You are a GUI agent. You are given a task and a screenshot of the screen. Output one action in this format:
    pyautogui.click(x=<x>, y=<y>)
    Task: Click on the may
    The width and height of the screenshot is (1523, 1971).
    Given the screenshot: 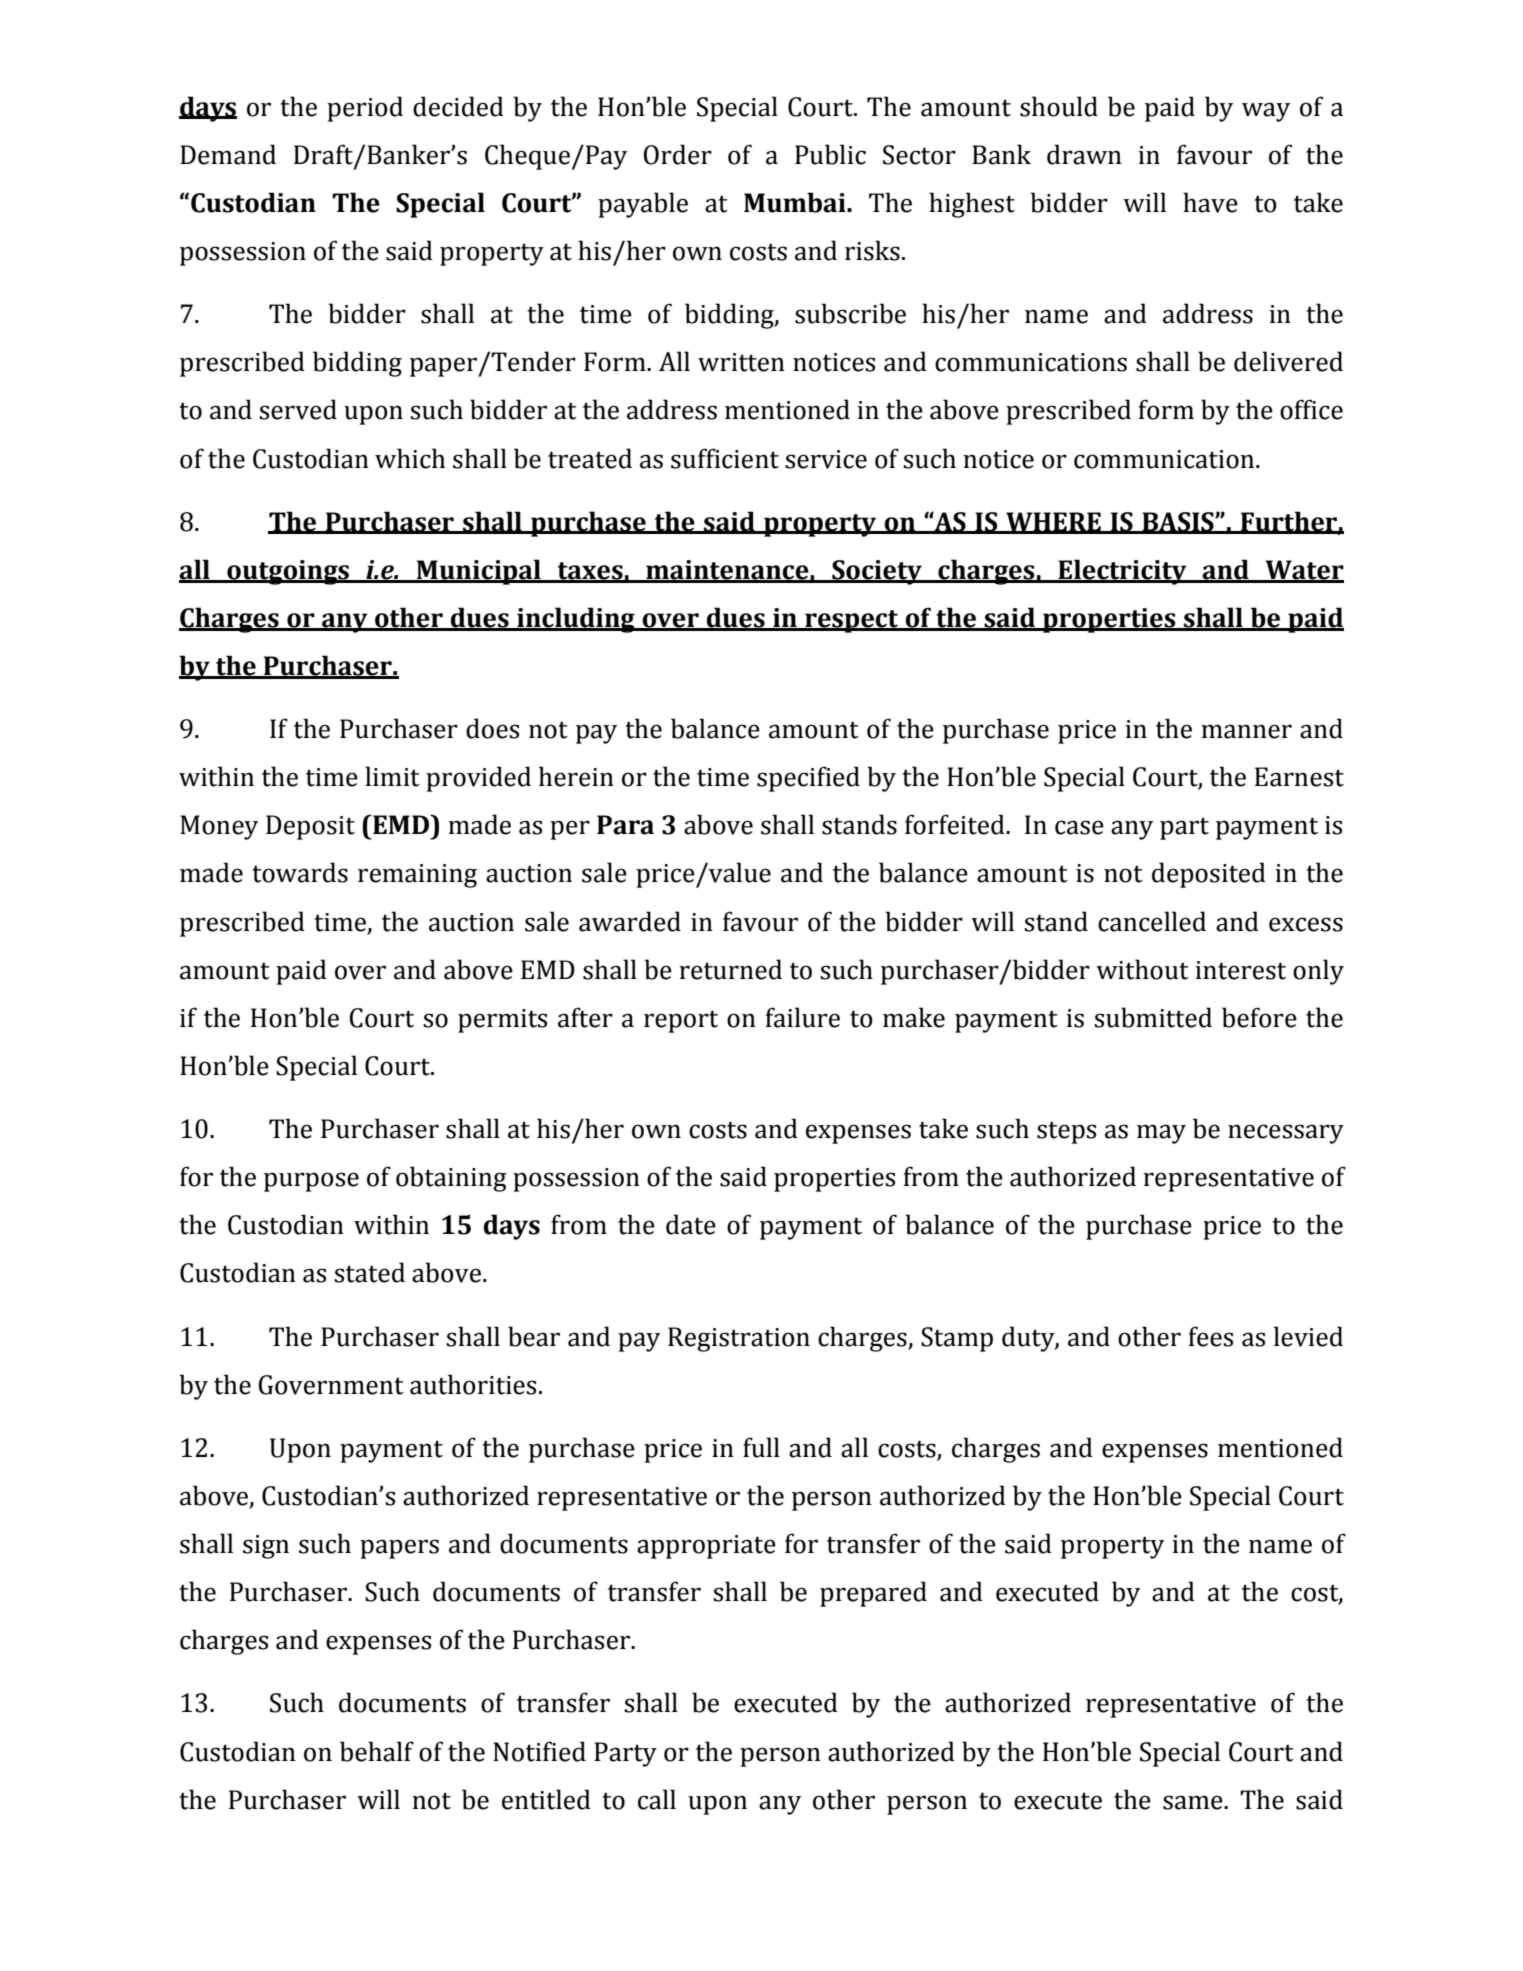 What is the action you would take?
    pyautogui.click(x=1161, y=1134)
